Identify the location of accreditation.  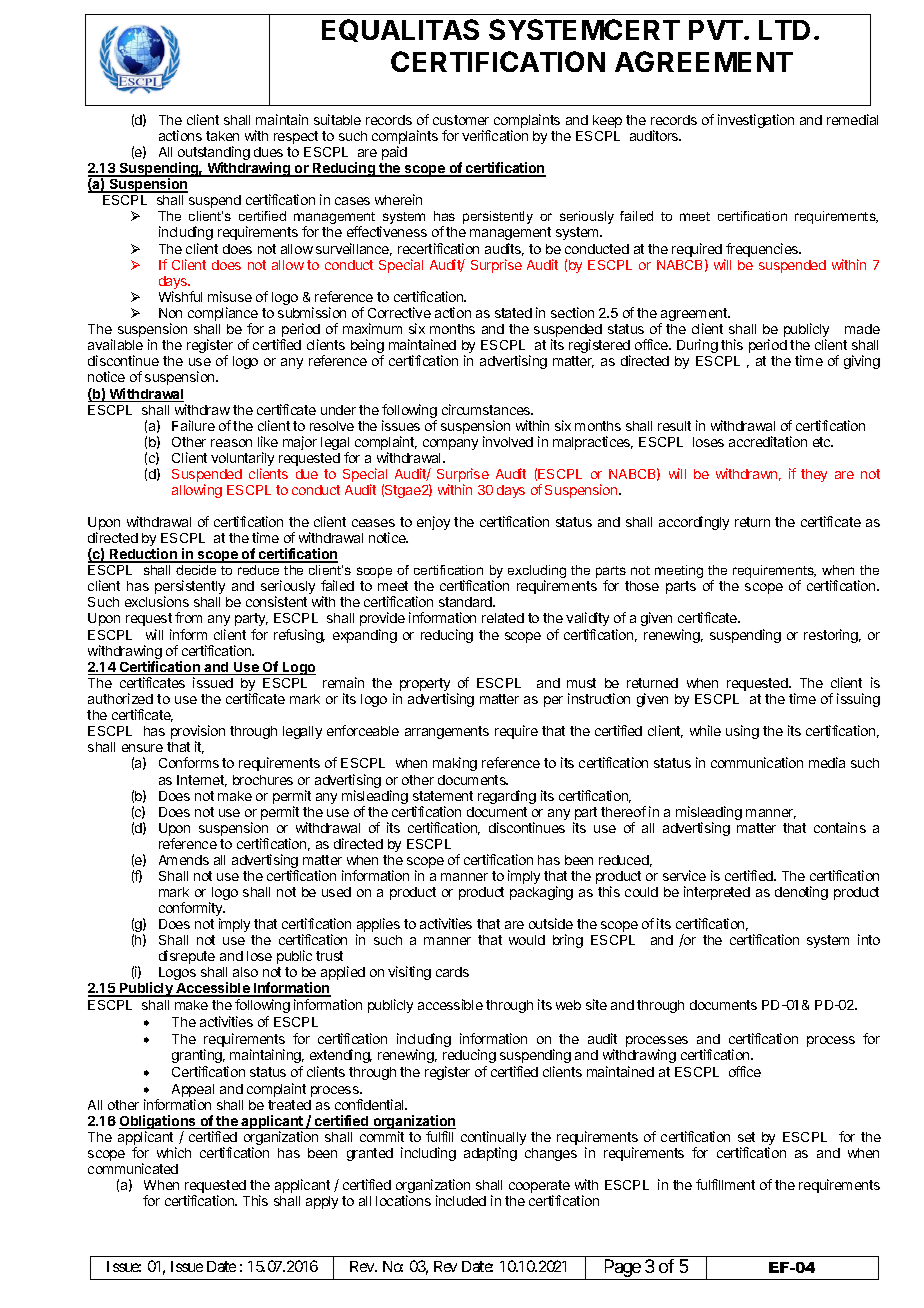
(768, 441).
